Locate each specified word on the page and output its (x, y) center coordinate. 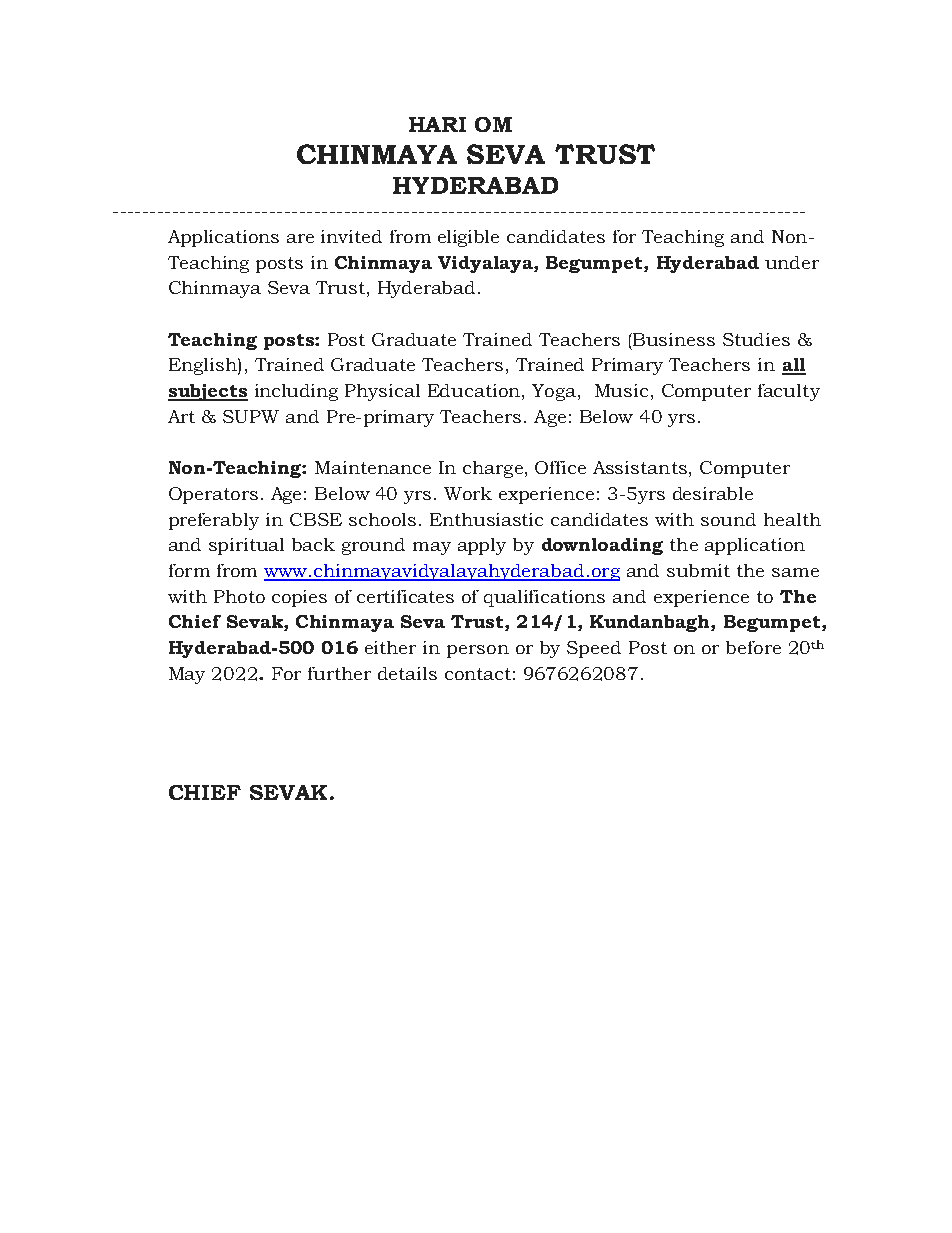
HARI (437, 124)
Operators (213, 495)
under (792, 262)
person (478, 651)
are (300, 238)
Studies (756, 339)
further (339, 673)
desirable (713, 493)
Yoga (554, 392)
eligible (468, 238)
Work (468, 493)
